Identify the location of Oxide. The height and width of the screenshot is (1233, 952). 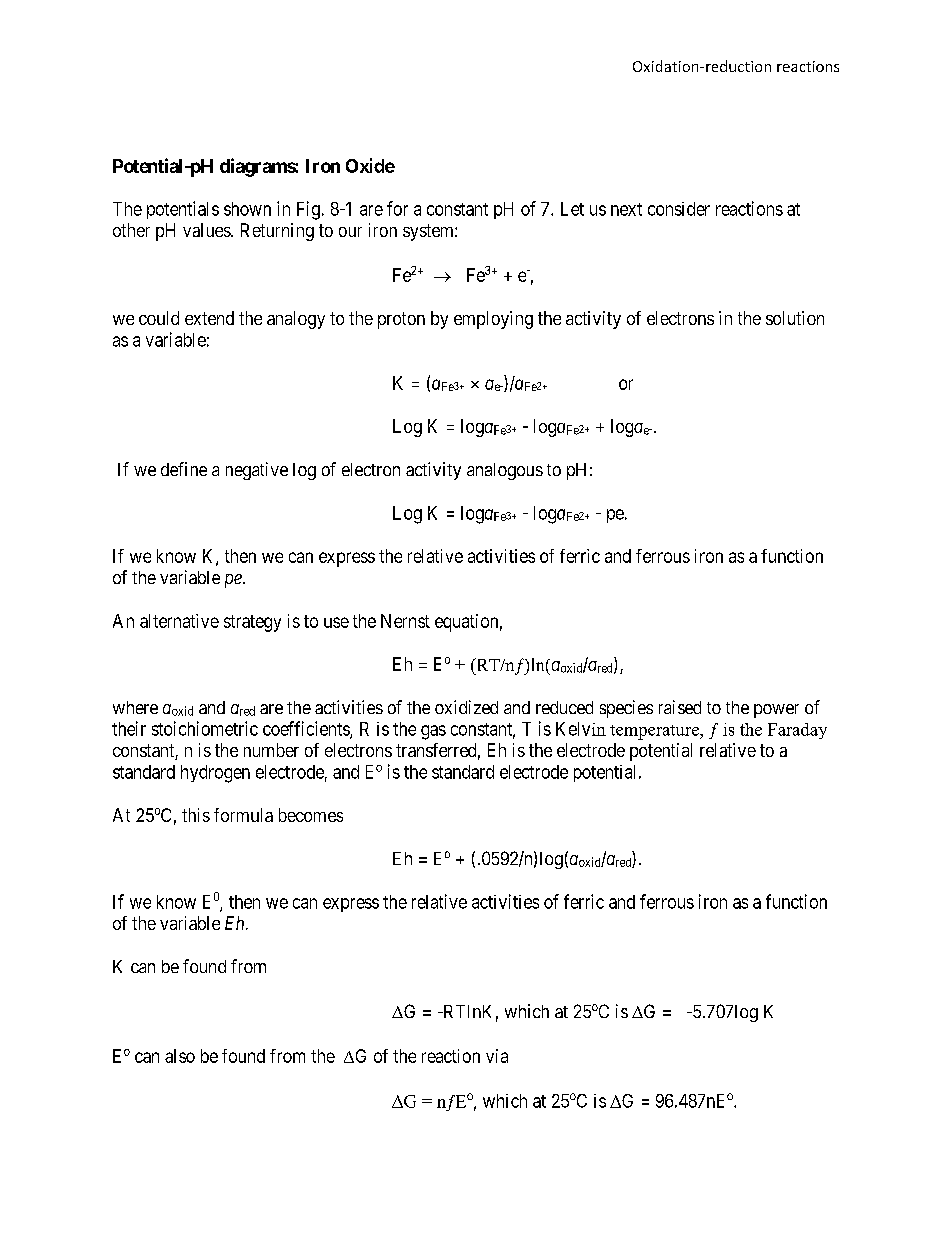
(370, 165).
